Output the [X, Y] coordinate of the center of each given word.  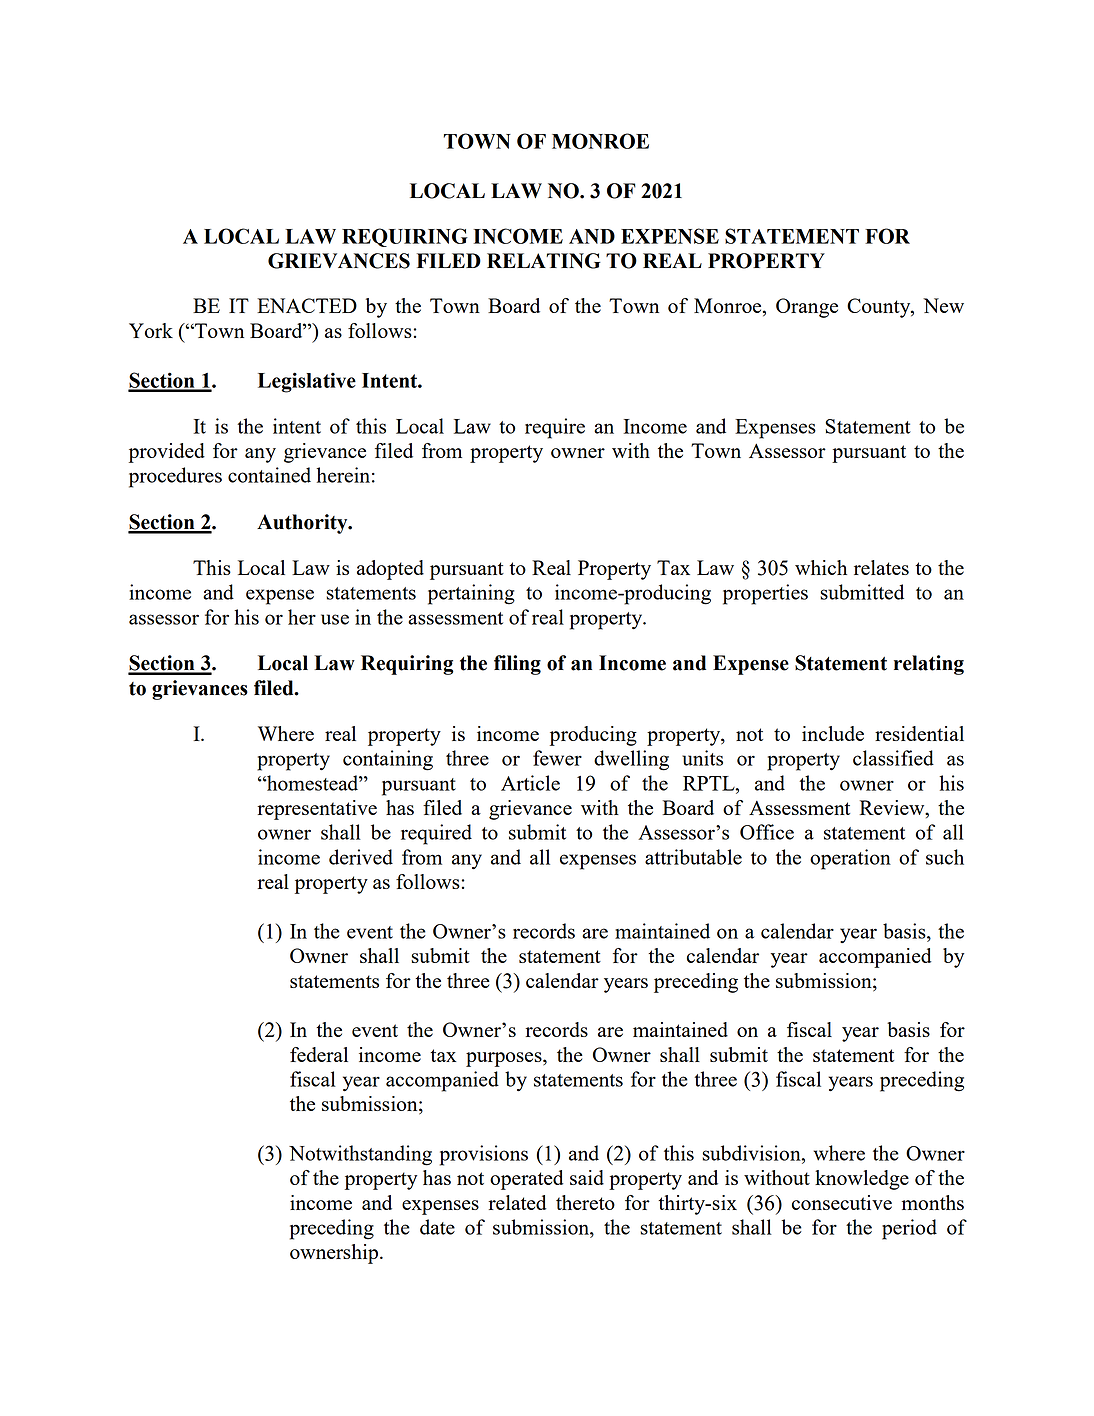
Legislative [307, 382]
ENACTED [307, 305]
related [518, 1202]
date [437, 1227]
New [943, 305]
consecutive [842, 1202]
